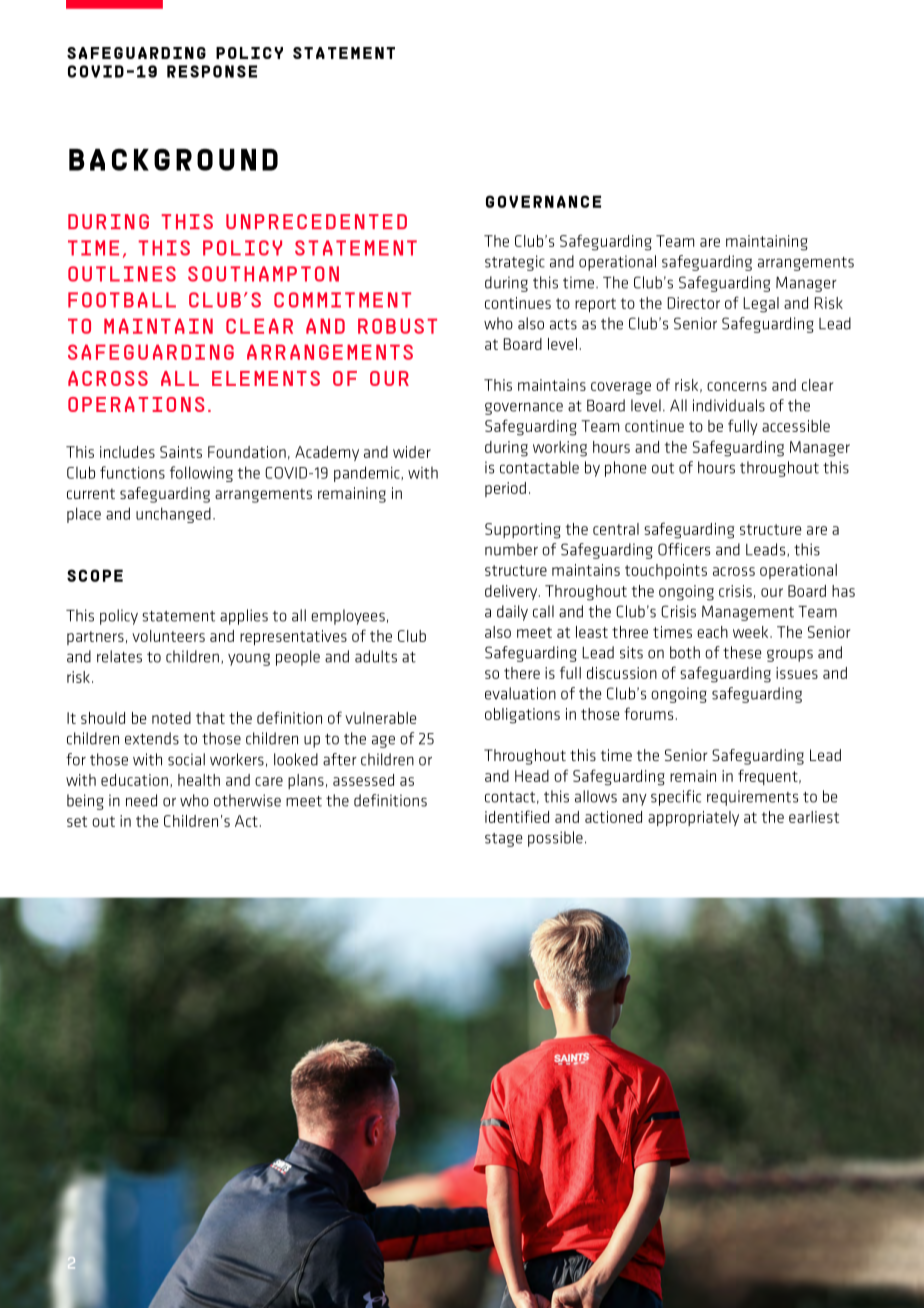 The image size is (924, 1308). Describe the element at coordinates (737, 386) in the screenshot. I see `concerns` at that location.
